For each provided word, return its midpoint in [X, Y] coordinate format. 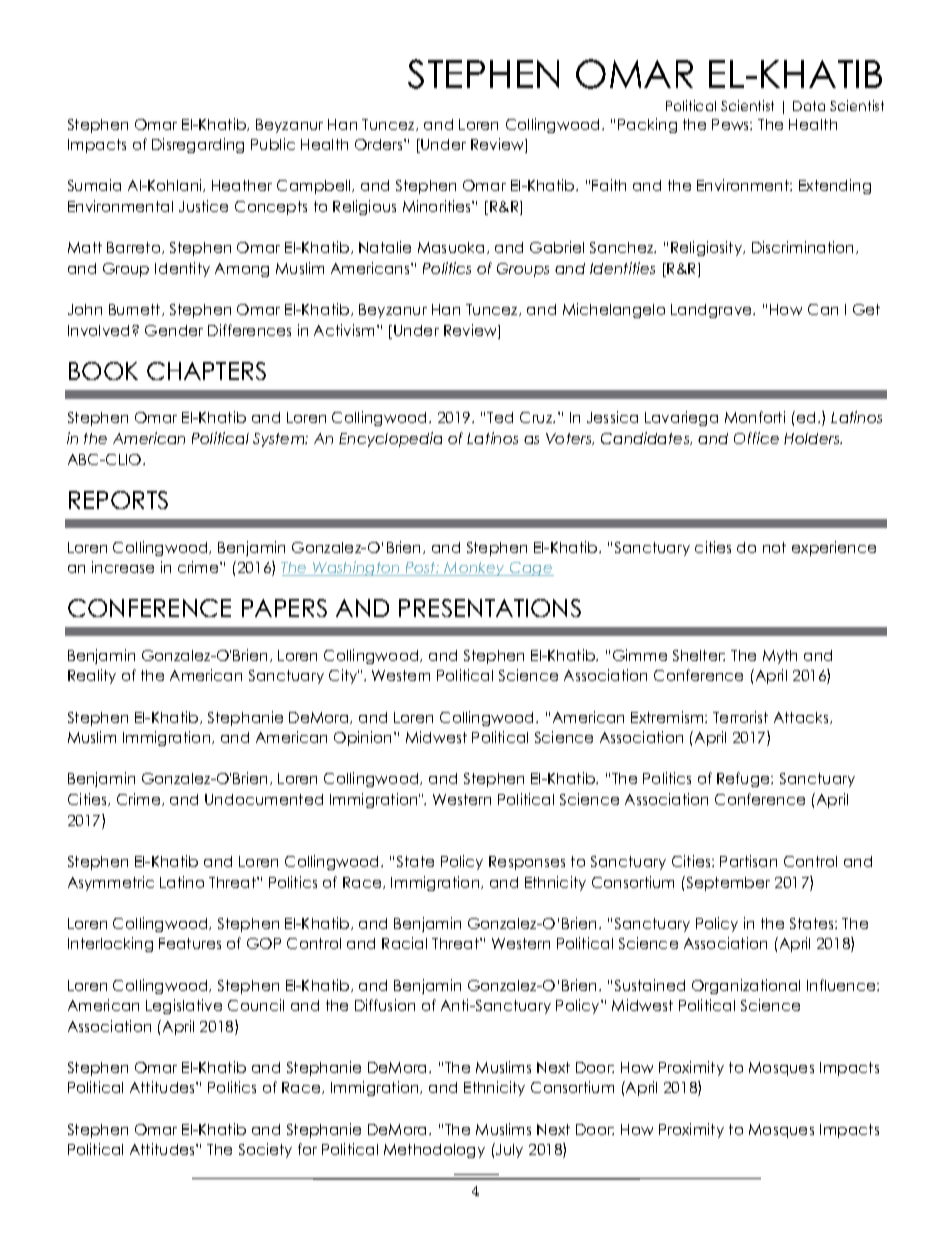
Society [265, 1150]
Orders [380, 144]
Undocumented [264, 799]
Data [809, 106]
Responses [527, 863]
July [508, 1150]
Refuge [744, 779]
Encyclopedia [390, 439]
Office [756, 438]
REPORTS [118, 500]
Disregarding [198, 145]
